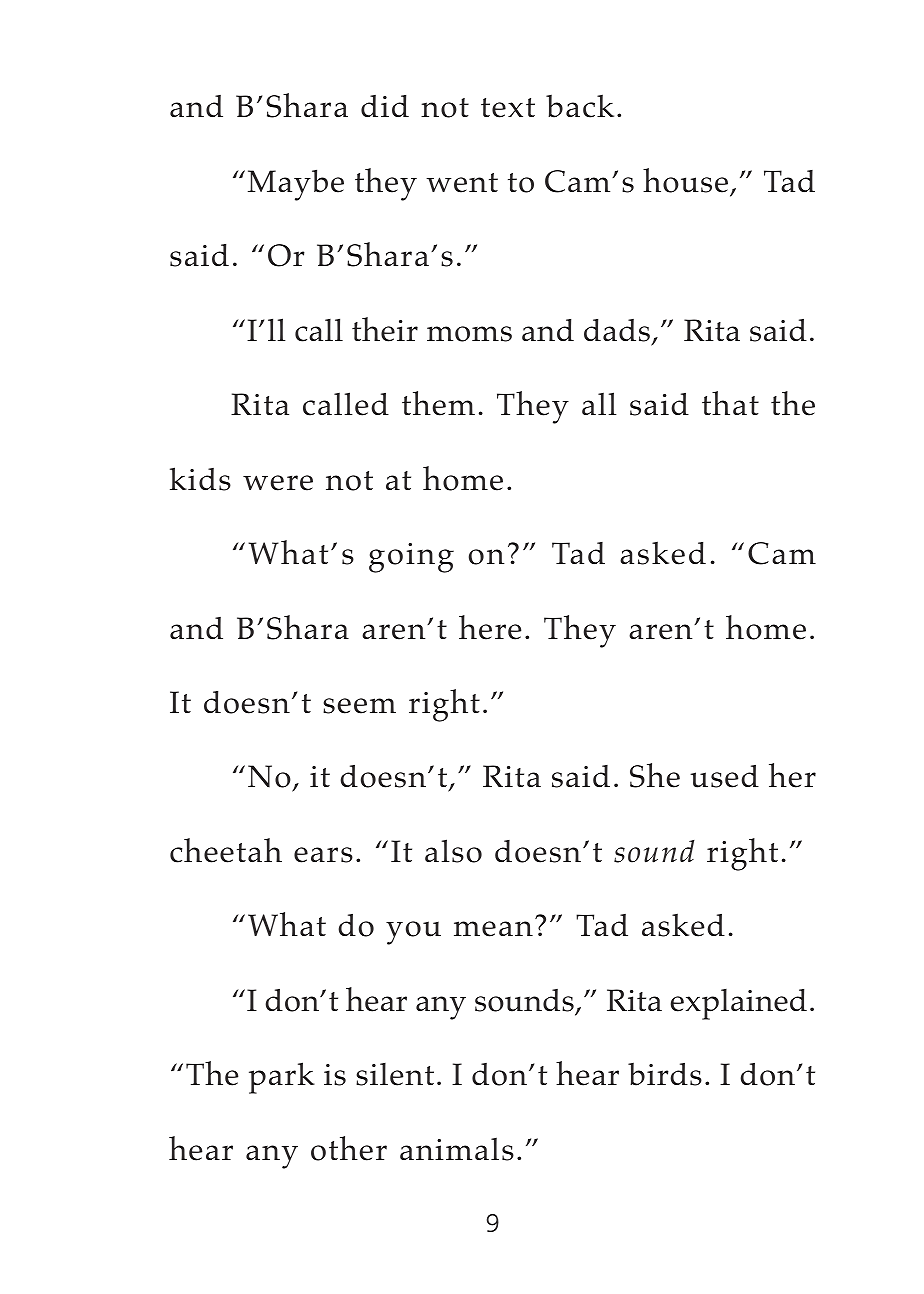 The width and height of the document is (924, 1294). I want to click on moms, so click(469, 334).
